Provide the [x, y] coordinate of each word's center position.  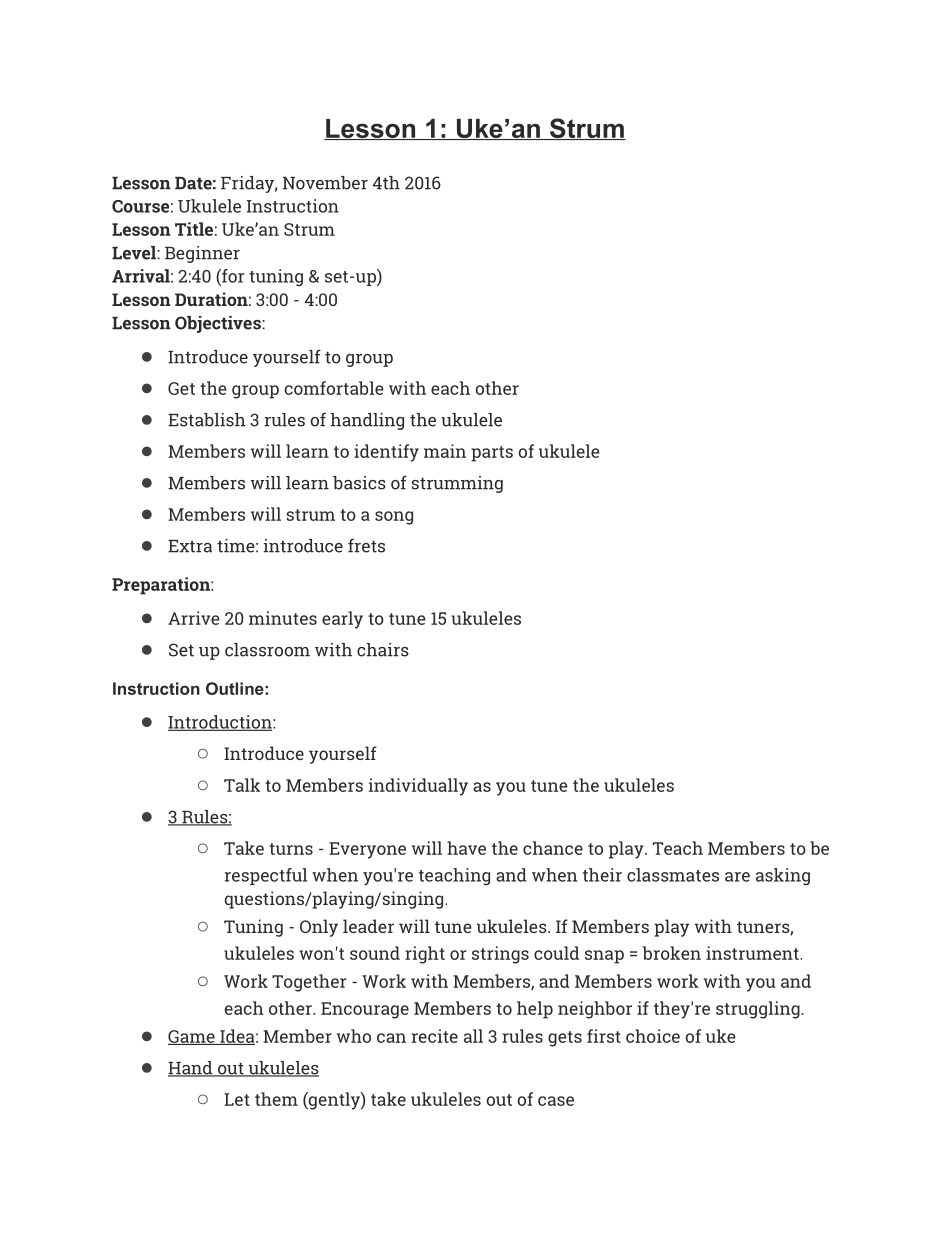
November [325, 183]
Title [194, 229]
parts [492, 454]
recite [435, 1036]
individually [418, 787]
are [737, 877]
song [394, 518]
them [276, 1099]
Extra [190, 546]
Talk [242, 785]
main [445, 451]
